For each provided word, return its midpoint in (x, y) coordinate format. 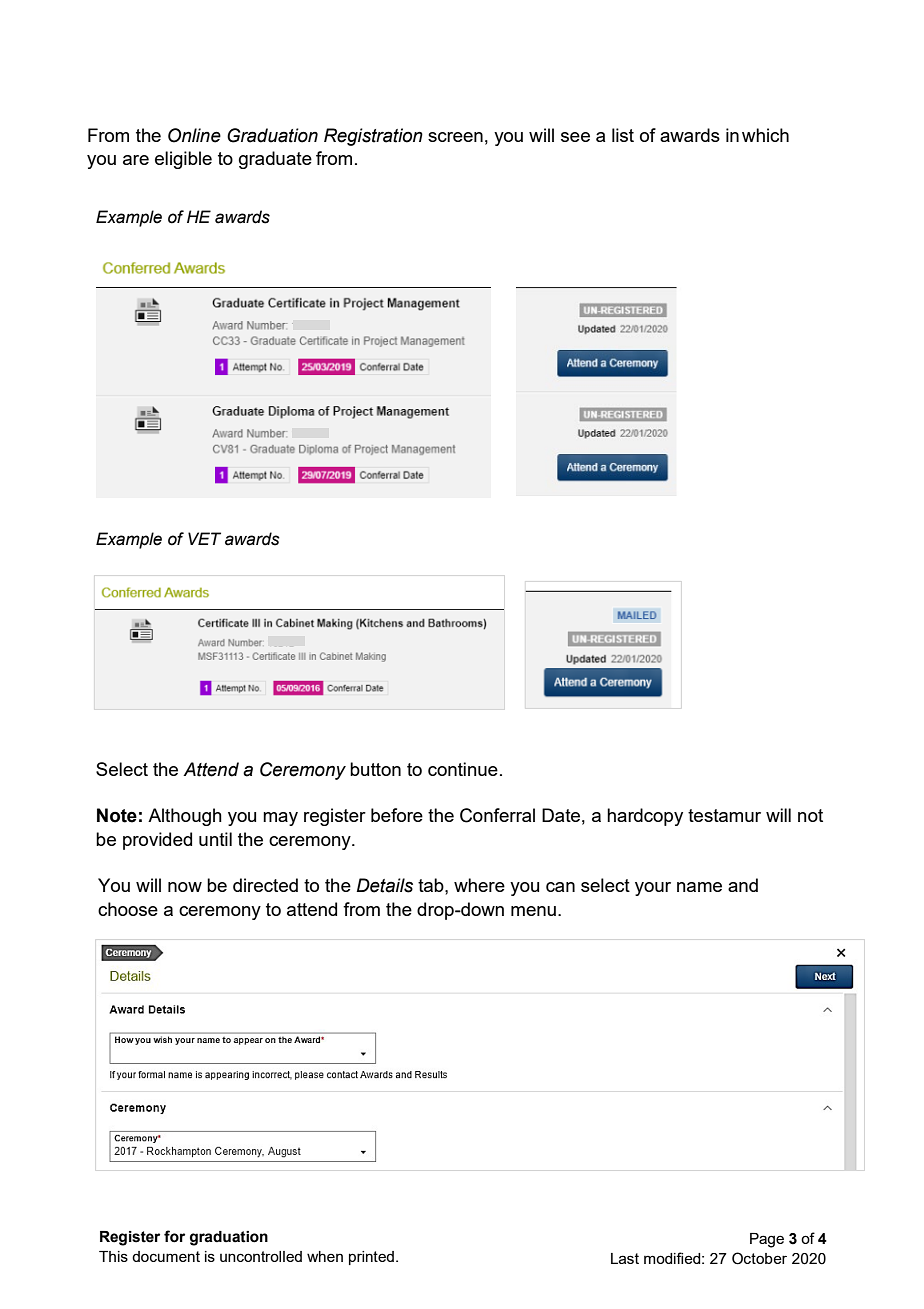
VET (204, 538)
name (699, 887)
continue (463, 769)
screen (455, 137)
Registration (373, 137)
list (623, 135)
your (653, 889)
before (397, 815)
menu (533, 911)
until (215, 839)
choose (128, 909)
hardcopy (645, 817)
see (575, 137)
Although (185, 817)
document (166, 1256)
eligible (183, 160)
